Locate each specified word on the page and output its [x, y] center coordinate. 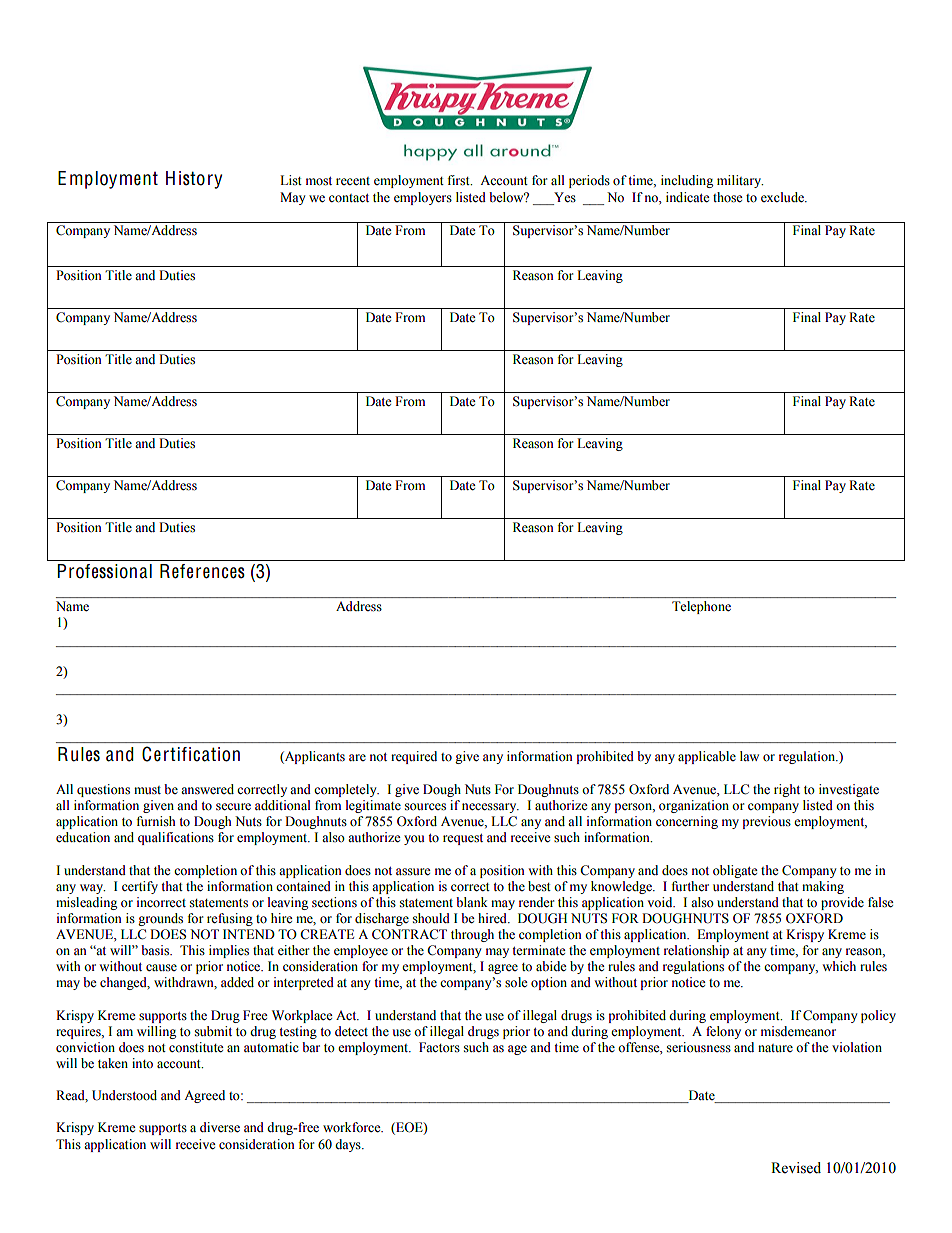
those [728, 197]
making [823, 887]
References [202, 571]
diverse [220, 1127]
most [319, 181]
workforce [353, 1127]
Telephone [701, 607]
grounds [160, 919]
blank [472, 902]
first [460, 180]
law [749, 756]
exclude [783, 197]
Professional [105, 571]
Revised [796, 1168]
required [414, 757]
